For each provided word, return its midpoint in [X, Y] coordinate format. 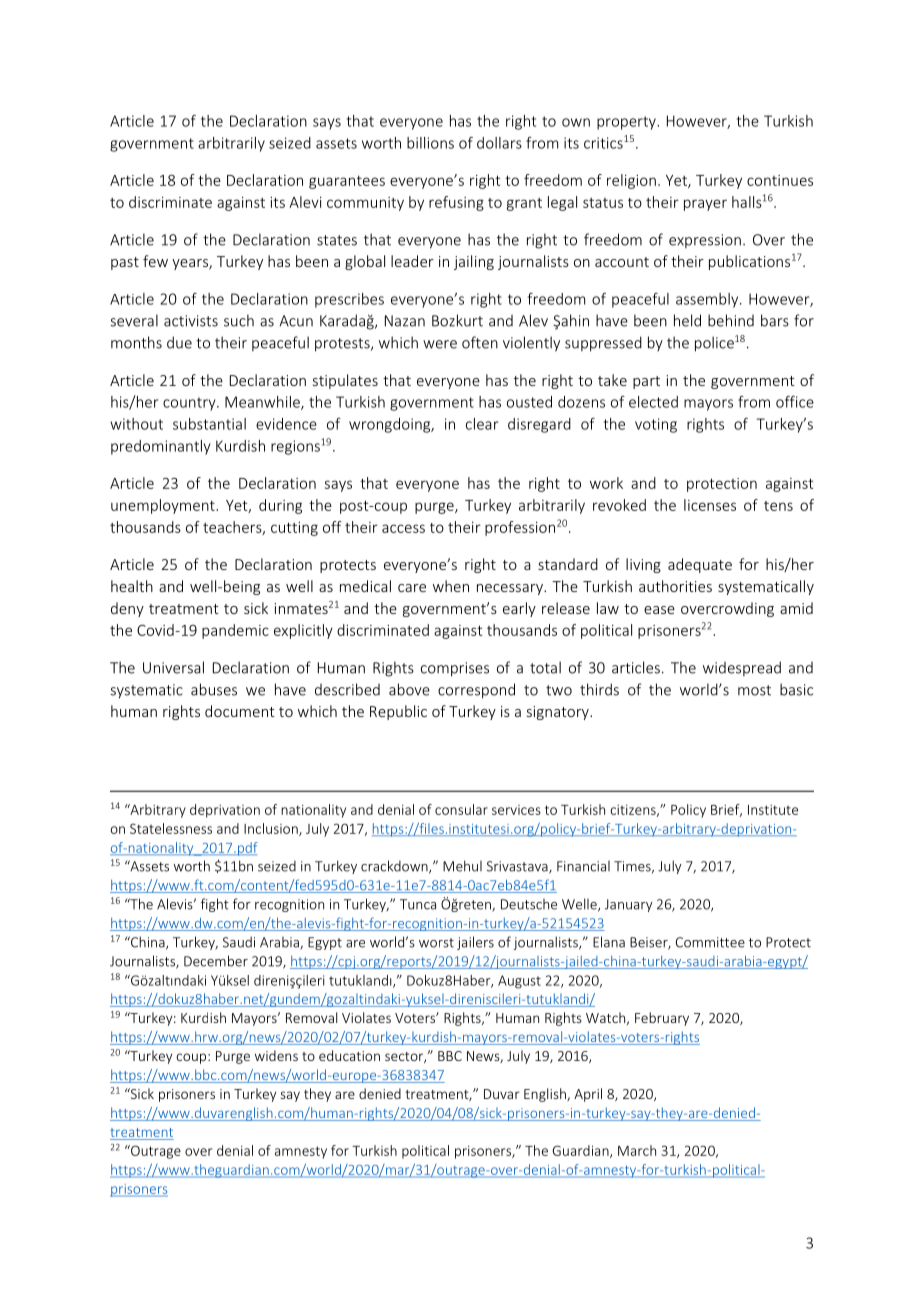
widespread [742, 668]
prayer [705, 205]
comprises [455, 669]
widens [276, 1055]
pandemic [235, 631]
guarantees [347, 182]
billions [430, 143]
